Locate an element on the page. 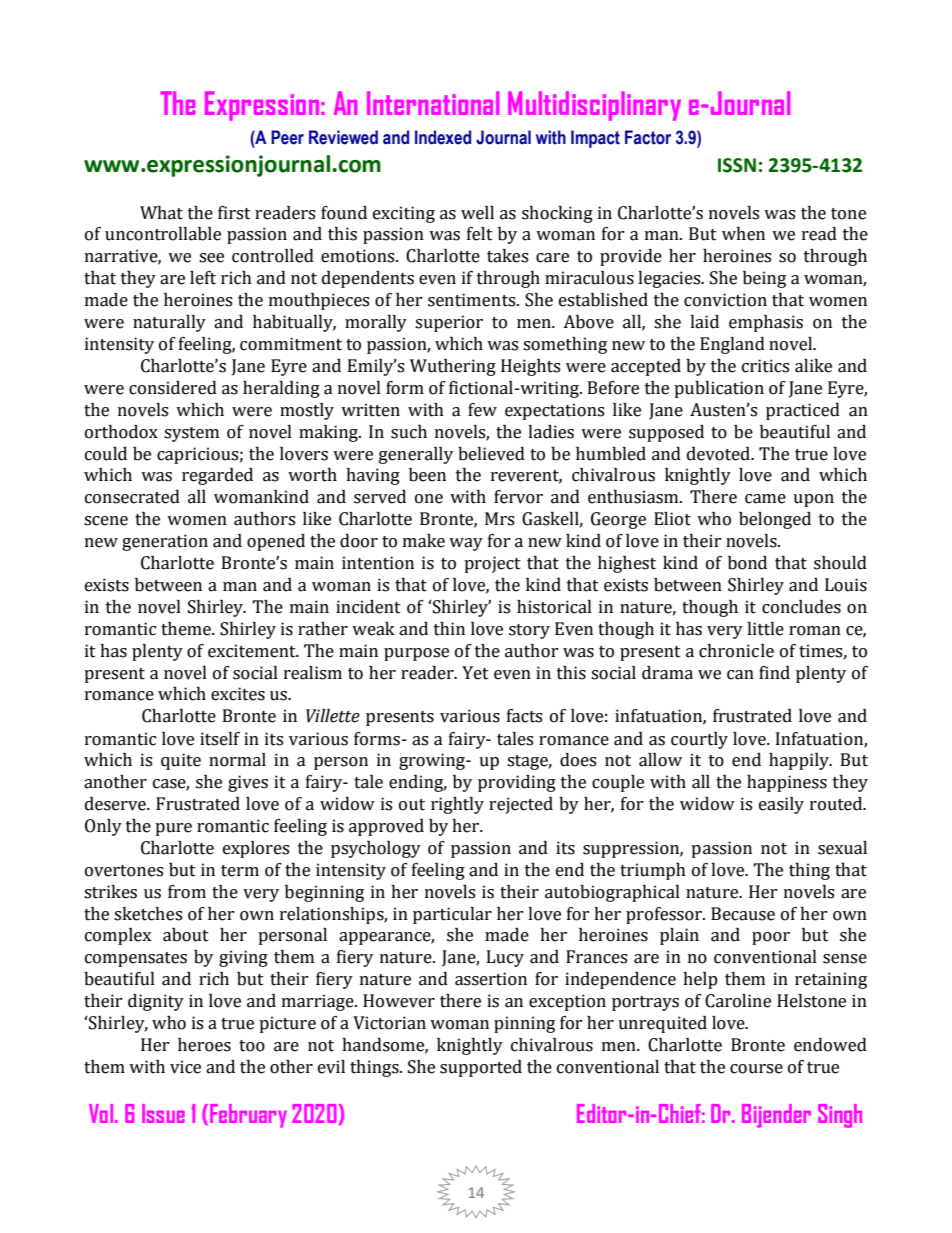 This page has height=1233, width=952. critics is located at coordinates (765, 366).
